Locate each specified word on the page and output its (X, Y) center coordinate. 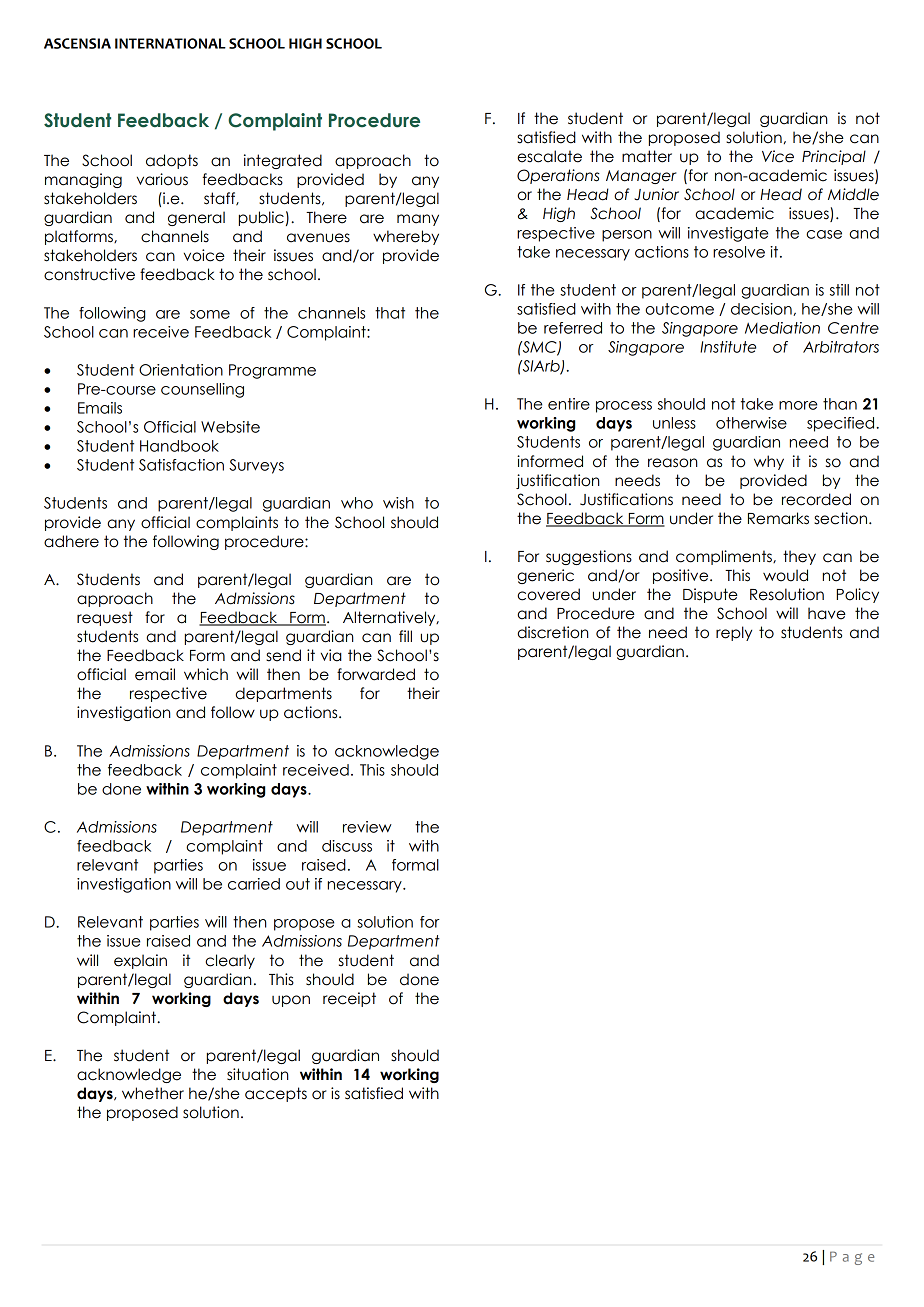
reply (734, 633)
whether (153, 1093)
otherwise (751, 423)
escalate (549, 156)
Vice (778, 156)
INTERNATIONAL (170, 43)
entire (569, 404)
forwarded (376, 674)
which (206, 674)
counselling (202, 390)
